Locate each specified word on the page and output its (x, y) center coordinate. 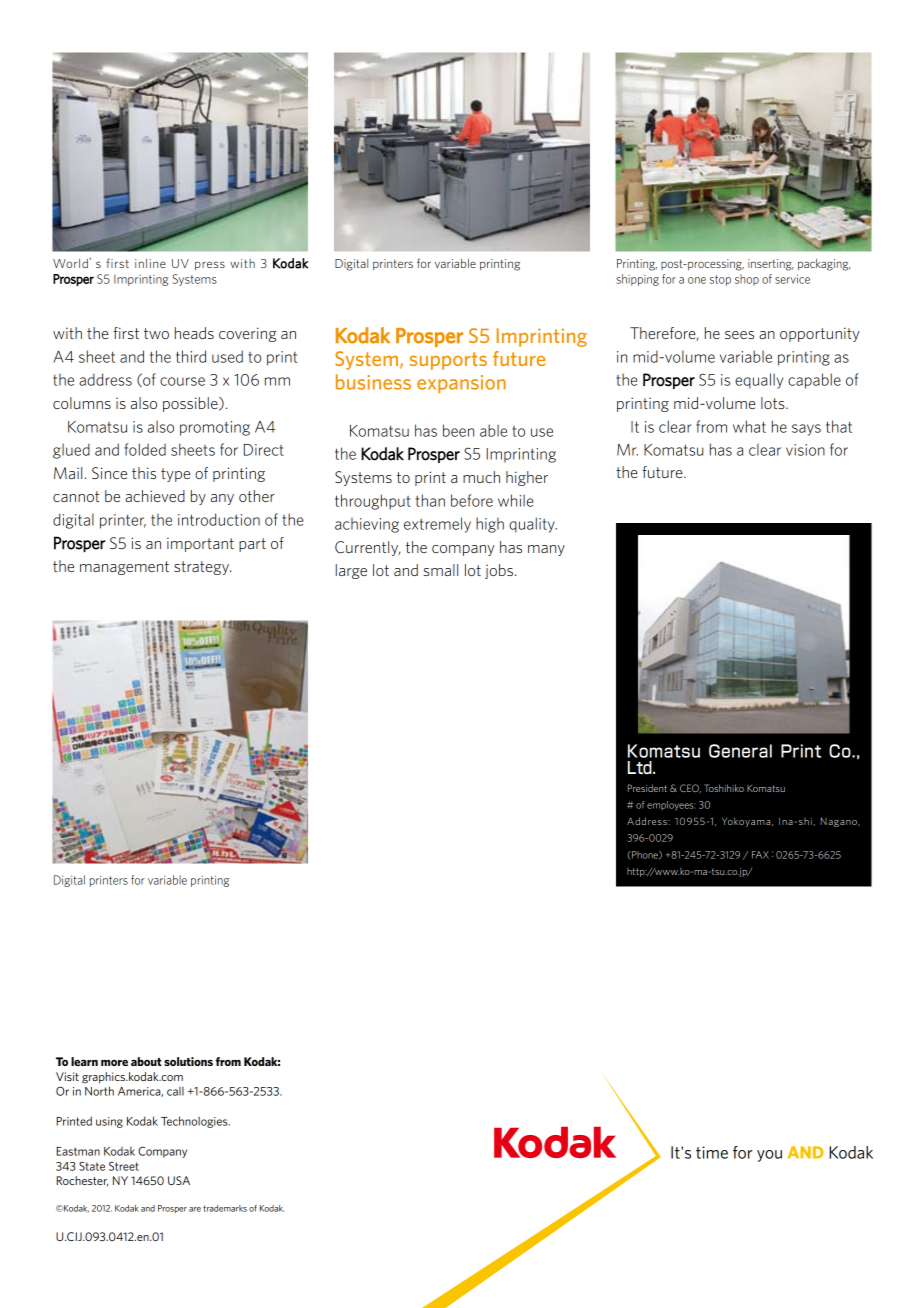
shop (747, 280)
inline (150, 263)
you (769, 1156)
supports (448, 361)
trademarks (225, 1208)
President (647, 788)
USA (179, 1180)
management (124, 568)
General (740, 751)
